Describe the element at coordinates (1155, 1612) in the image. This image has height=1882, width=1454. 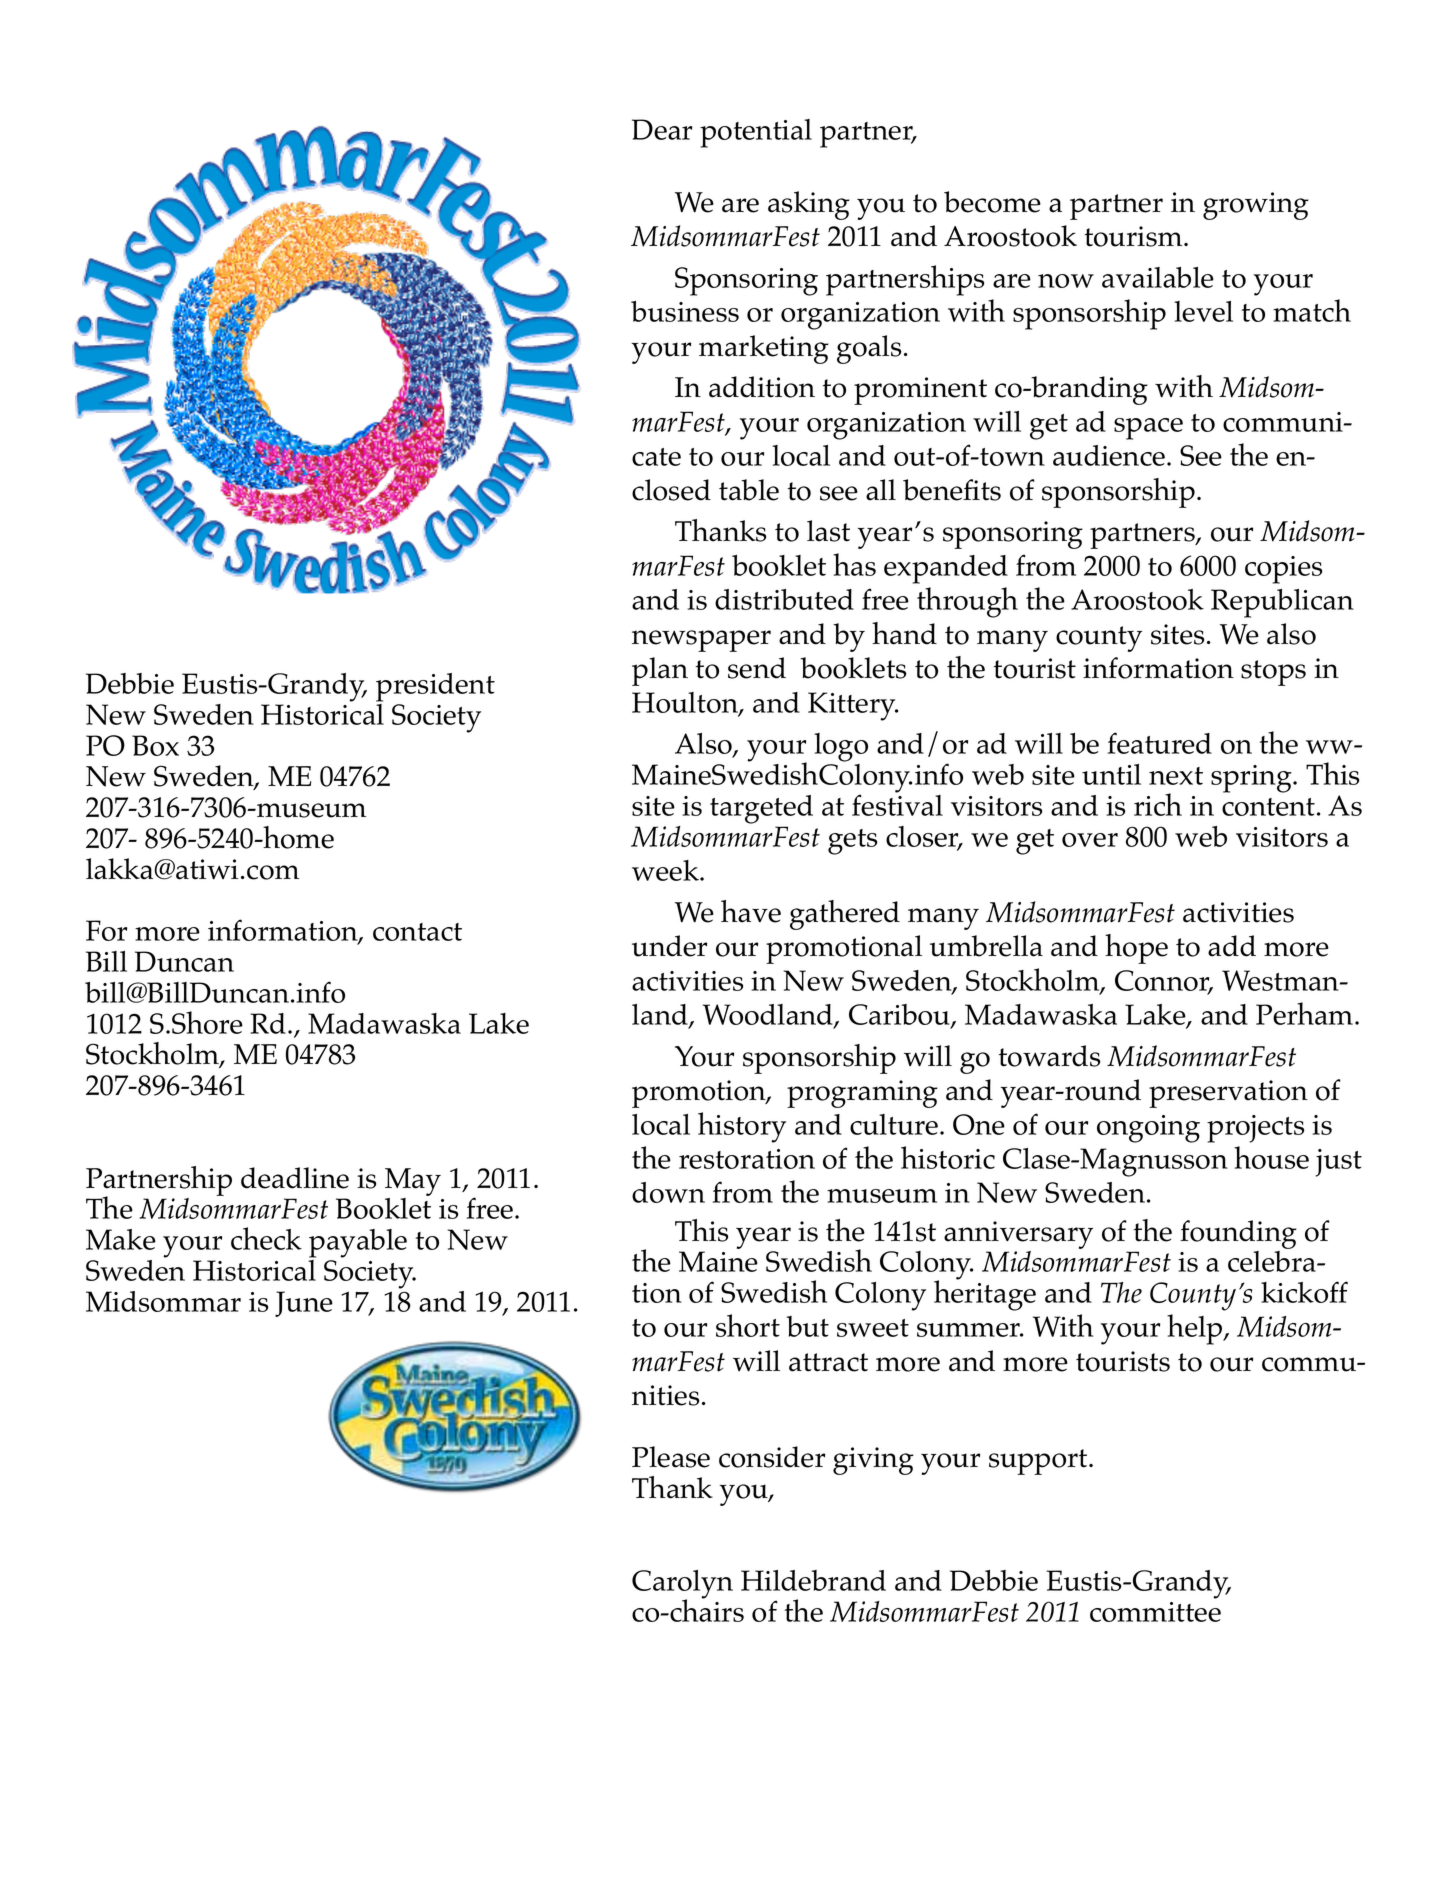
I see `committee` at that location.
